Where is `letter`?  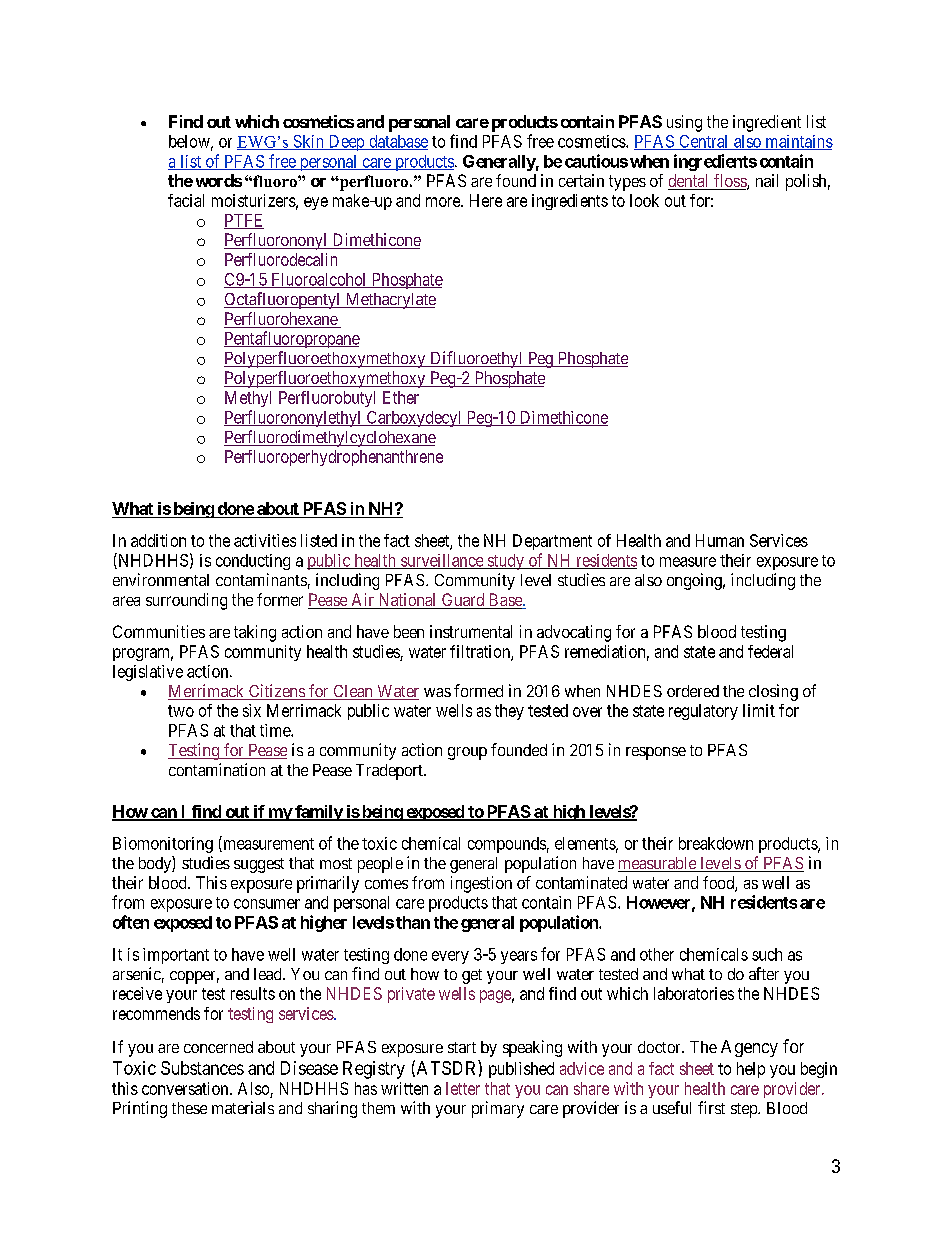 letter is located at coordinates (463, 1088).
